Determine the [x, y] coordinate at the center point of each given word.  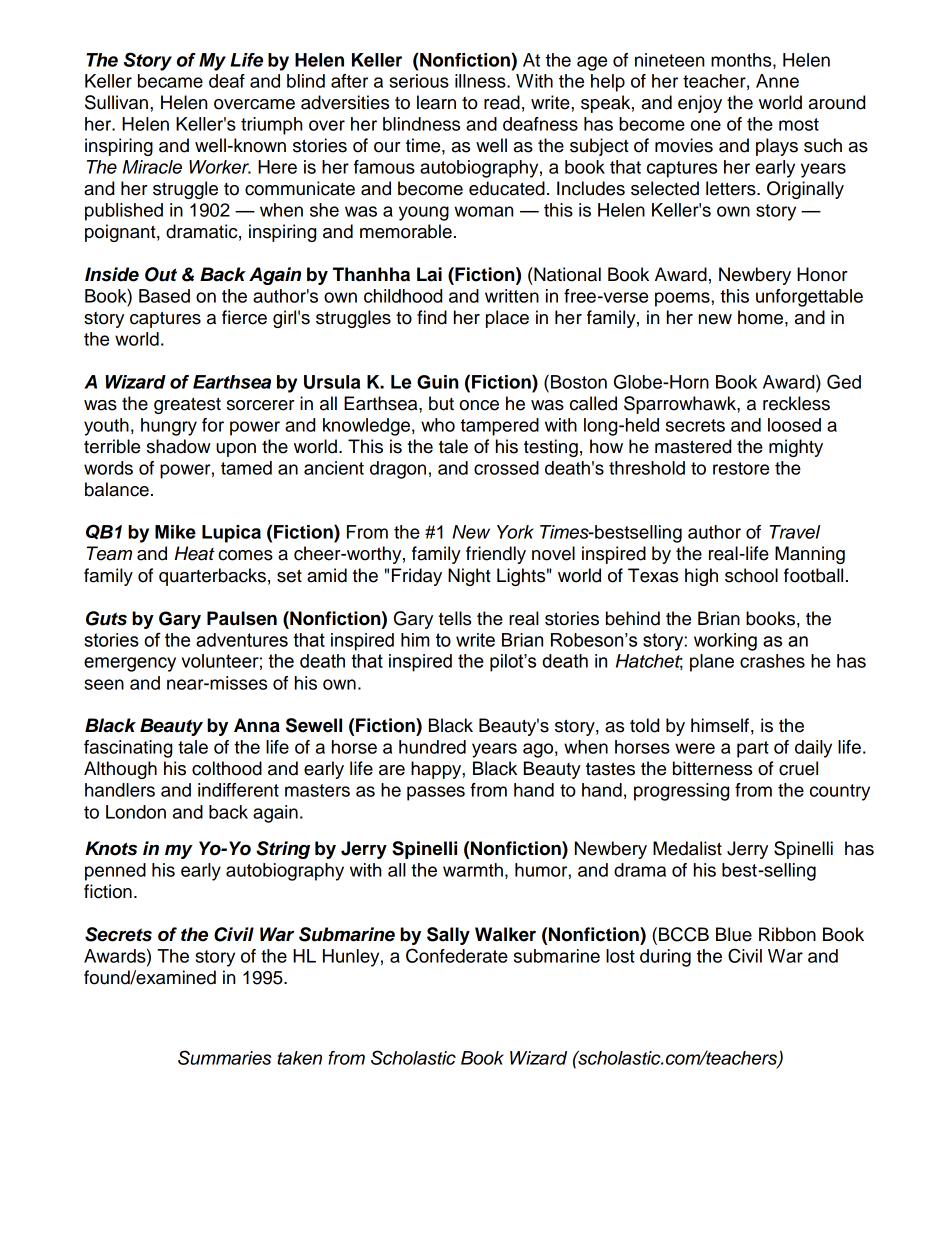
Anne [777, 81]
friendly [496, 555]
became [170, 81]
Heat [195, 553]
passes [436, 793]
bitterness [712, 768]
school [751, 575]
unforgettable [809, 298]
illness [481, 81]
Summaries [224, 1057]
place [507, 319]
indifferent [238, 790]
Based [164, 296]
